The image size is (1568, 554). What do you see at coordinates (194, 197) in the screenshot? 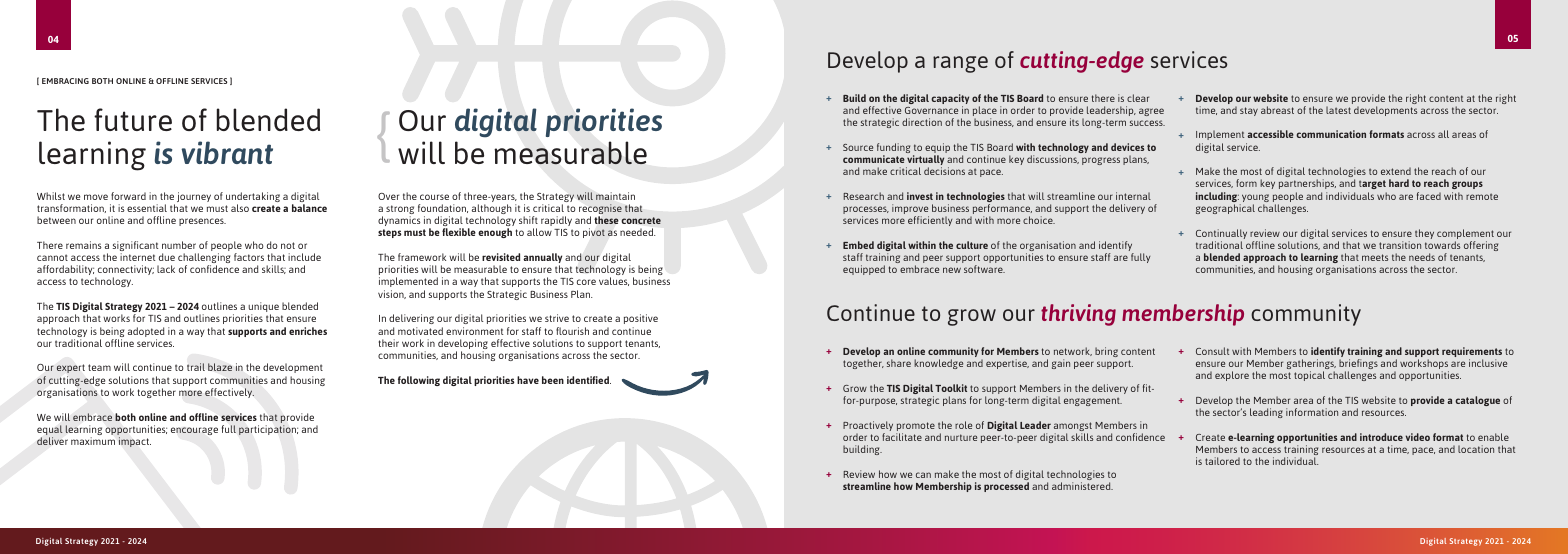
I see `journey` at bounding box center [194, 197].
